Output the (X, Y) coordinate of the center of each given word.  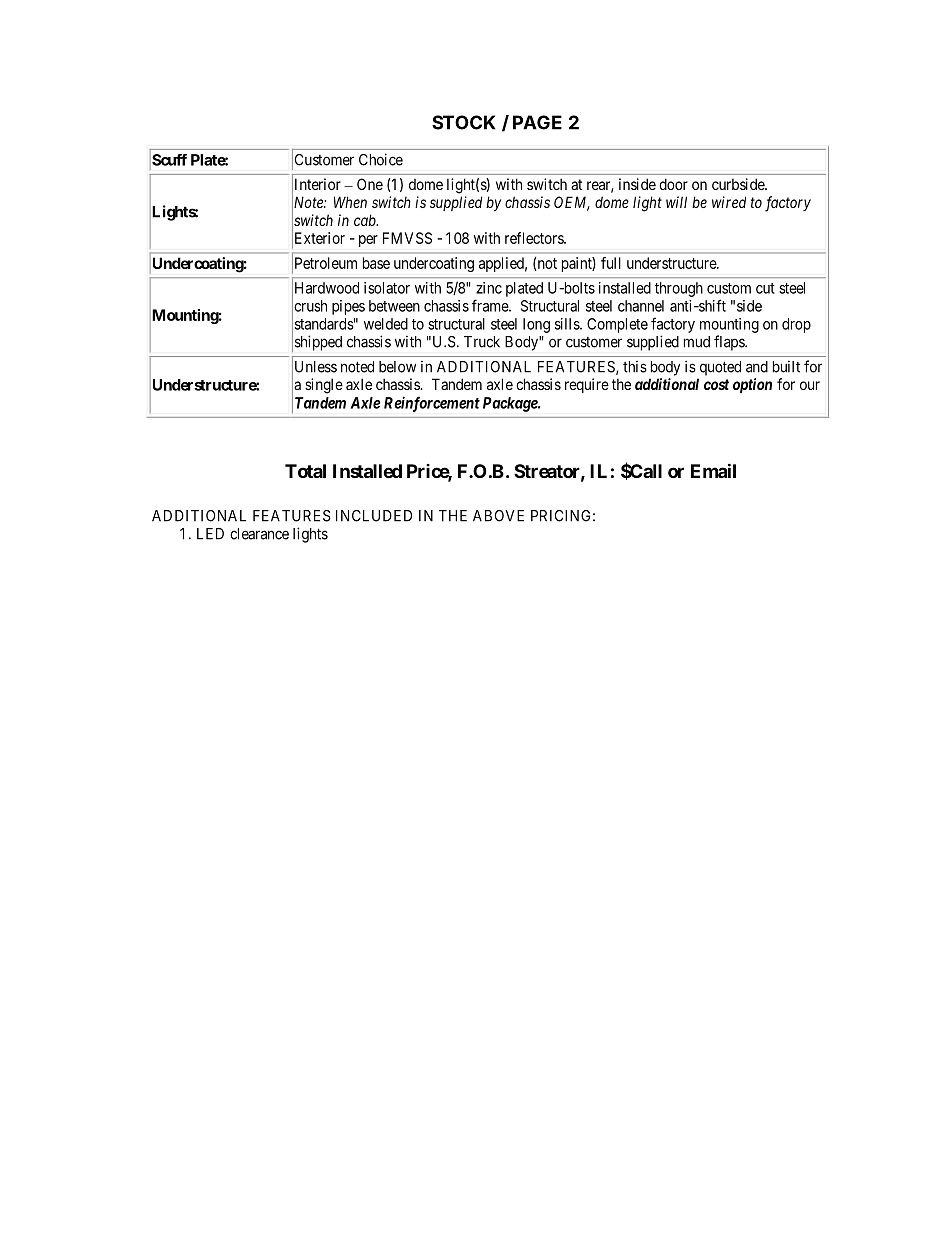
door (673, 184)
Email (713, 470)
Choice (381, 159)
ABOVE (498, 516)
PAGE (537, 122)
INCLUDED (374, 516)
